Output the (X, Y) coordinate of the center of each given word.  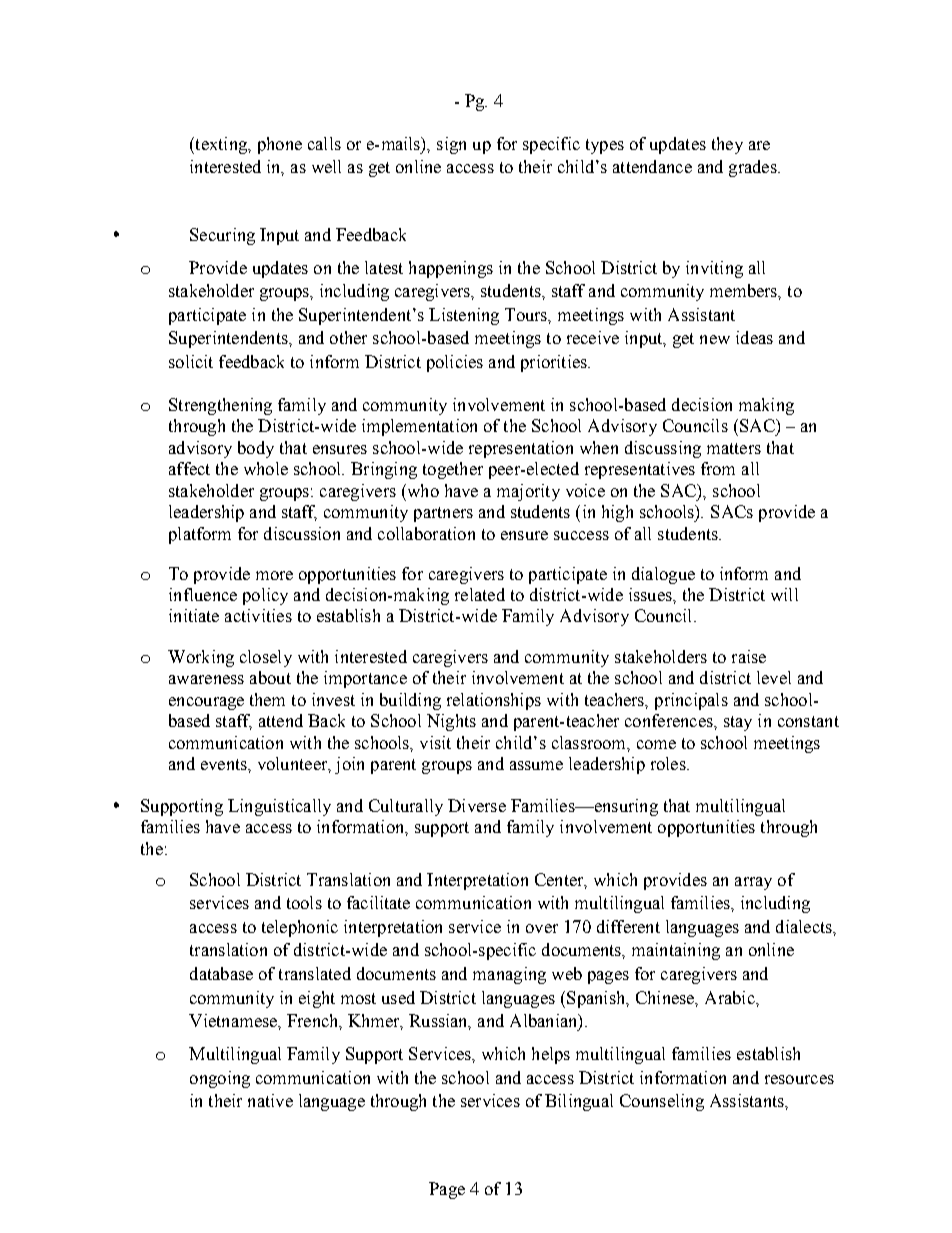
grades (754, 168)
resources (799, 1079)
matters (734, 448)
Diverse (477, 805)
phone (280, 145)
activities (258, 615)
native (270, 1100)
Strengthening (220, 406)
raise (749, 656)
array (753, 883)
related (480, 594)
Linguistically (279, 807)
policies (455, 363)
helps (551, 1055)
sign (451, 145)
